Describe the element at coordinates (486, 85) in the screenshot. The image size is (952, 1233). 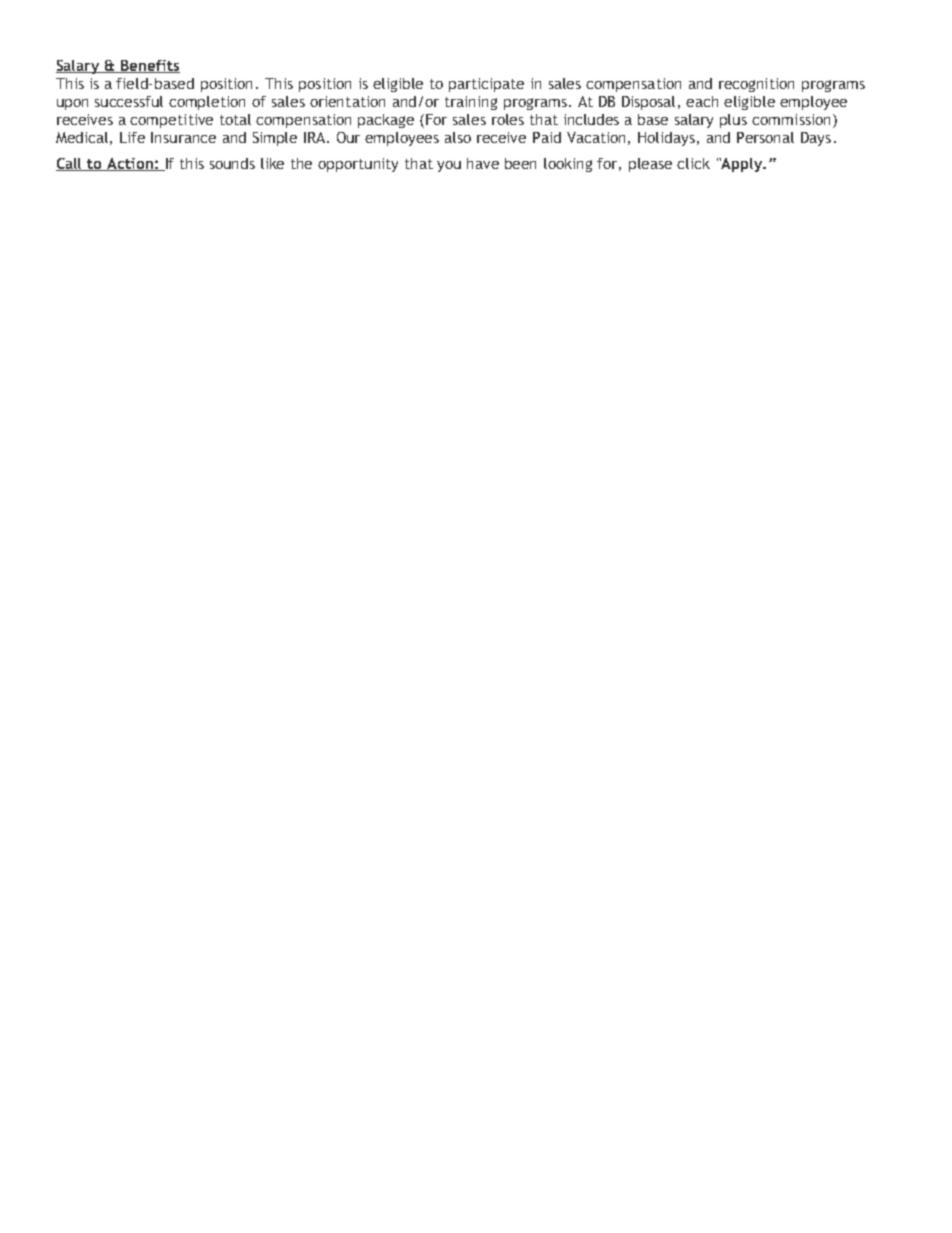
I see `participate` at that location.
